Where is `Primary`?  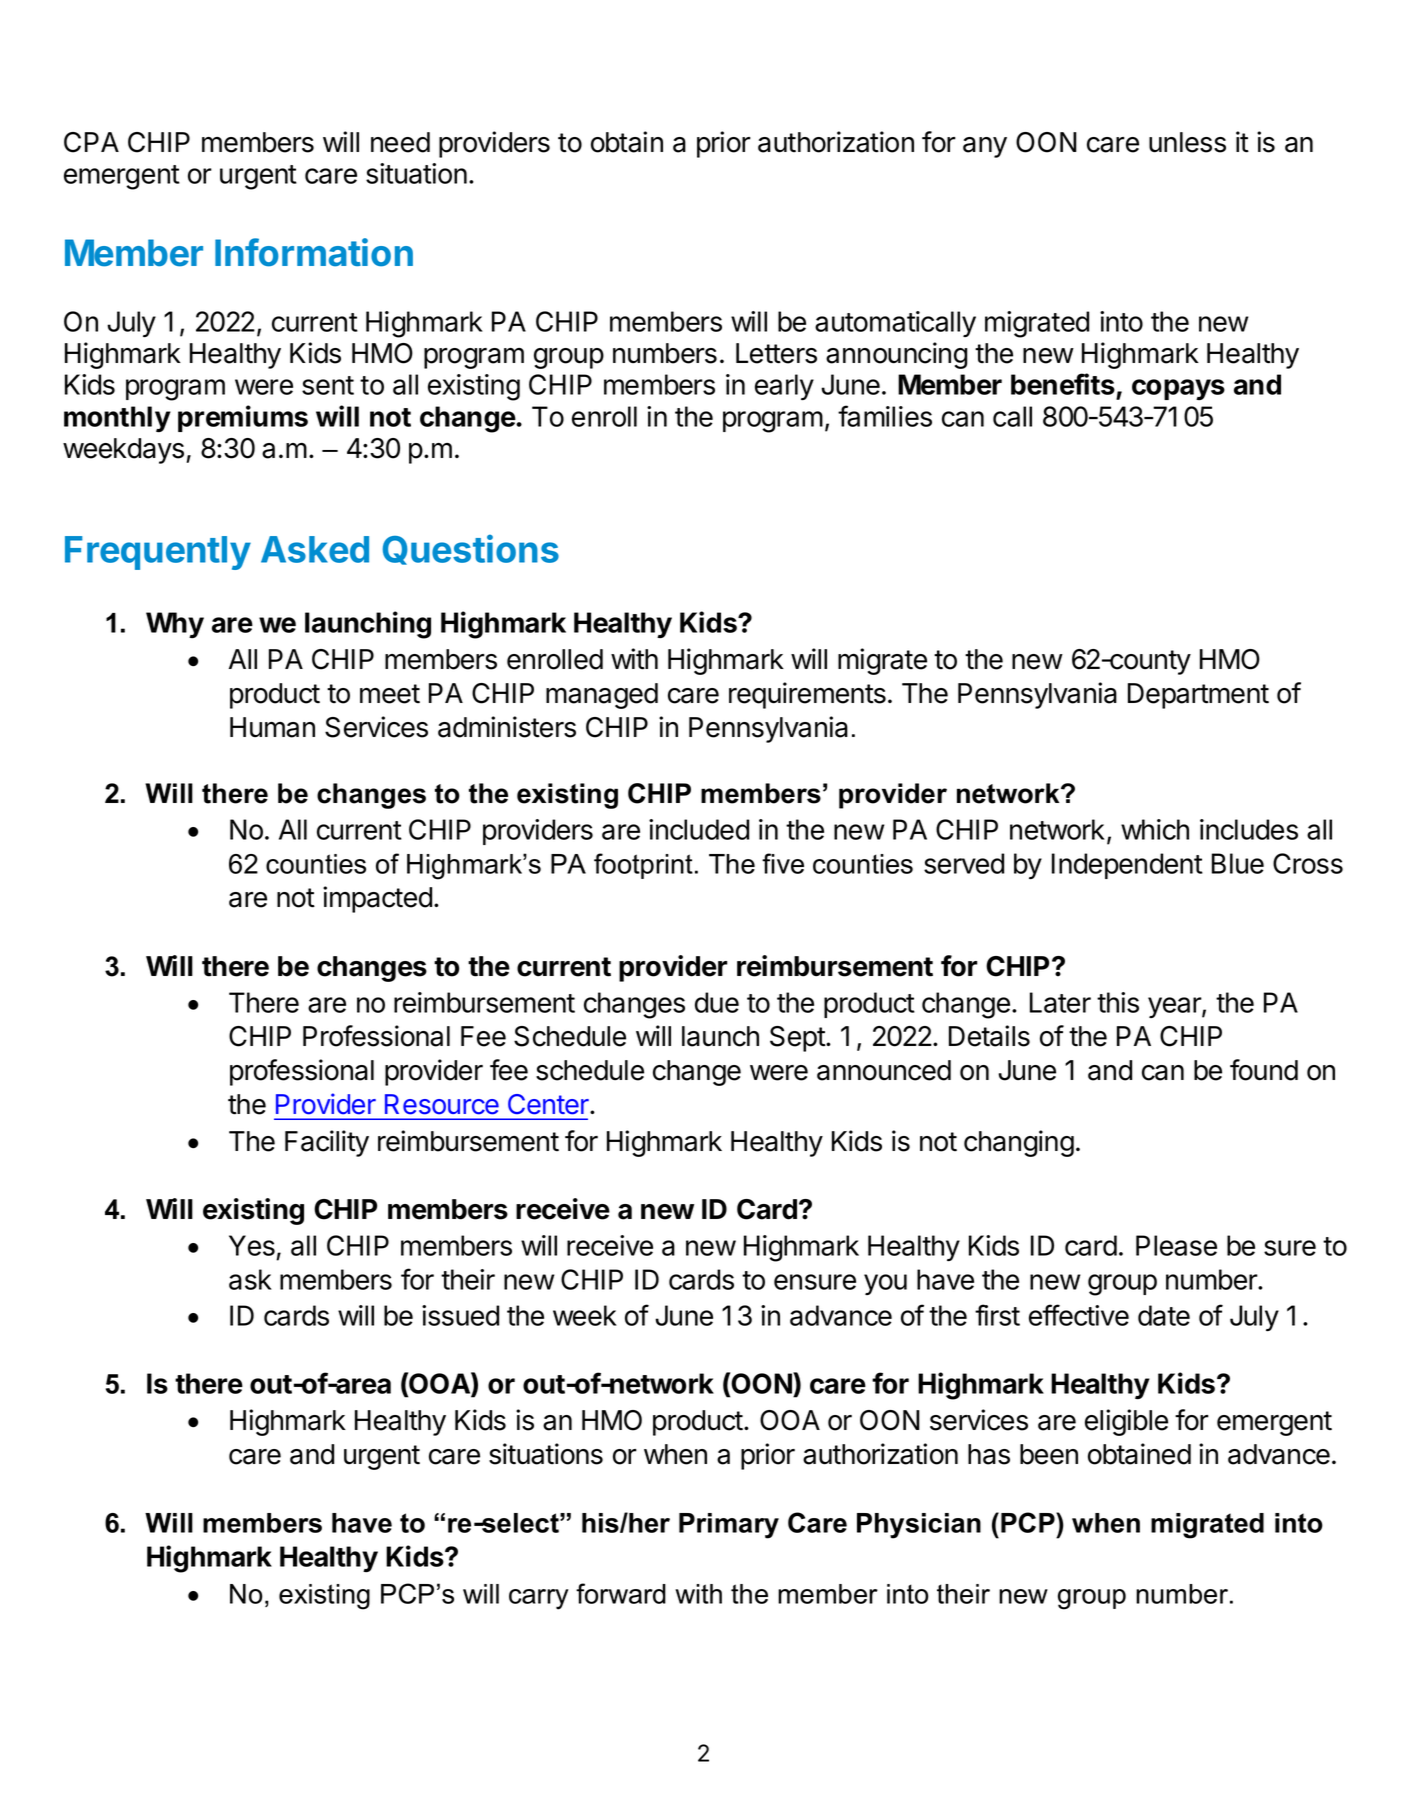 Primary is located at coordinates (729, 1526).
